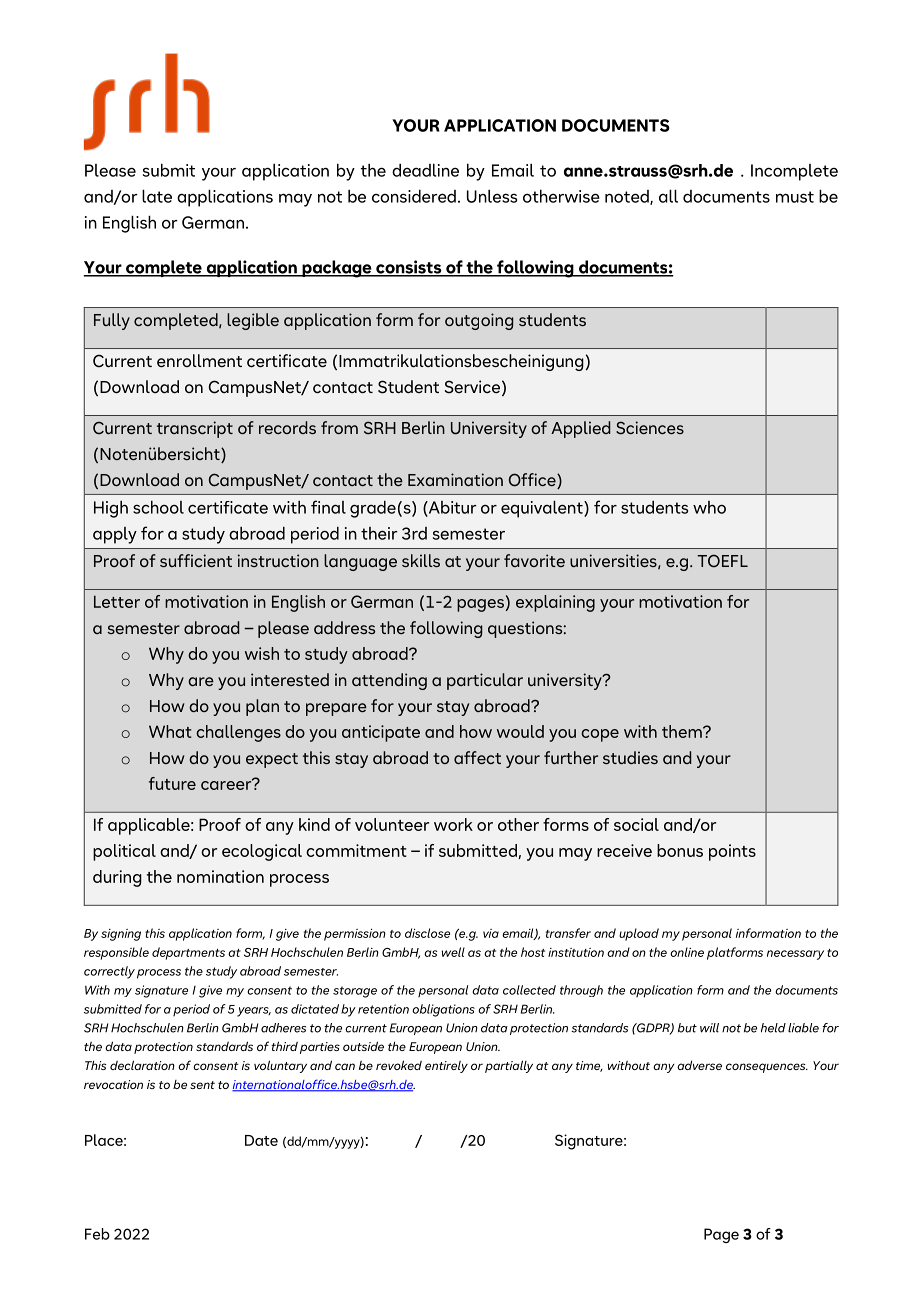 This image has width=924, height=1308. What do you see at coordinates (414, 196) in the image?
I see `considered` at bounding box center [414, 196].
